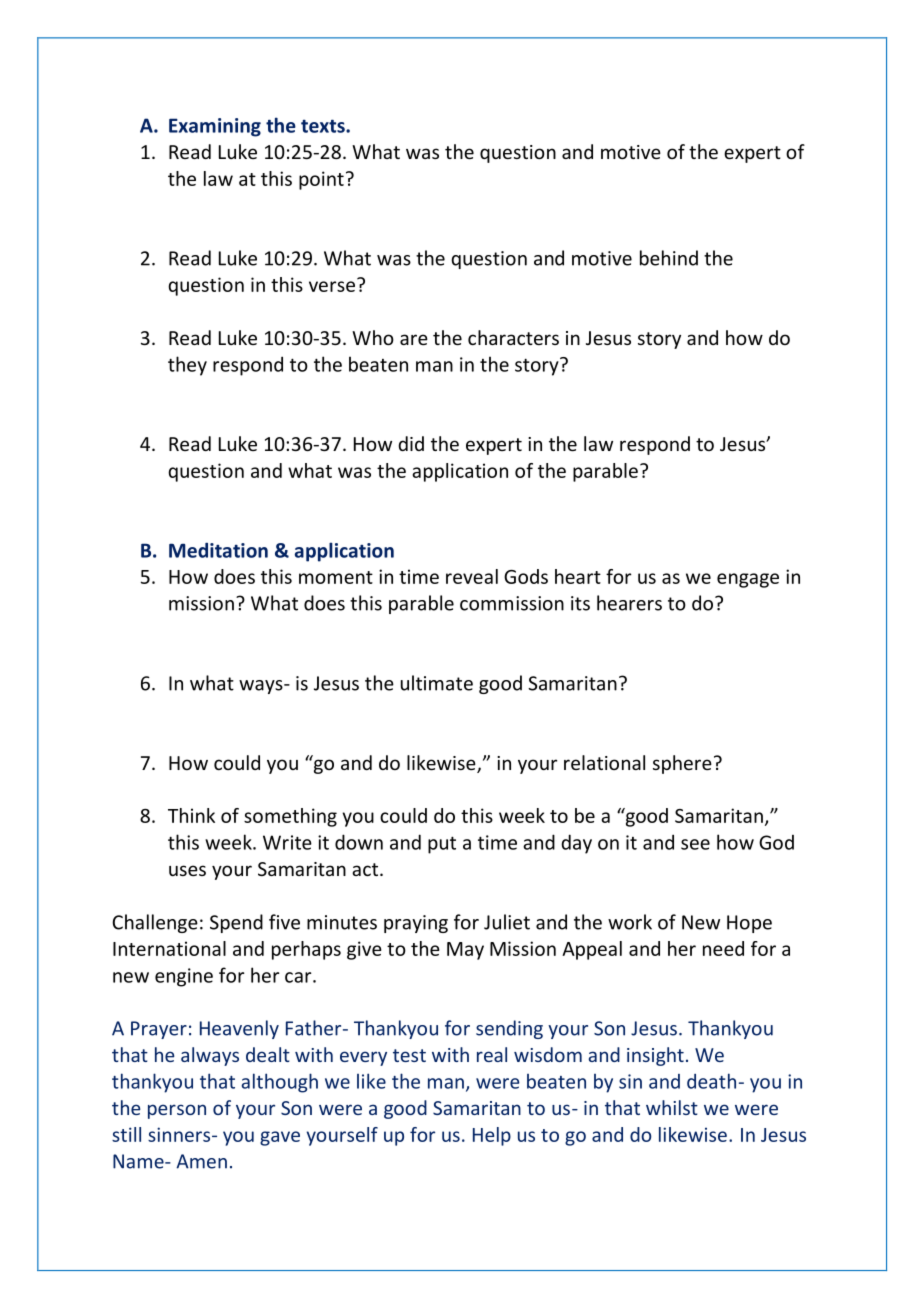 The height and width of the page is (1308, 924). What do you see at coordinates (177, 1111) in the page?
I see `person` at bounding box center [177, 1111].
